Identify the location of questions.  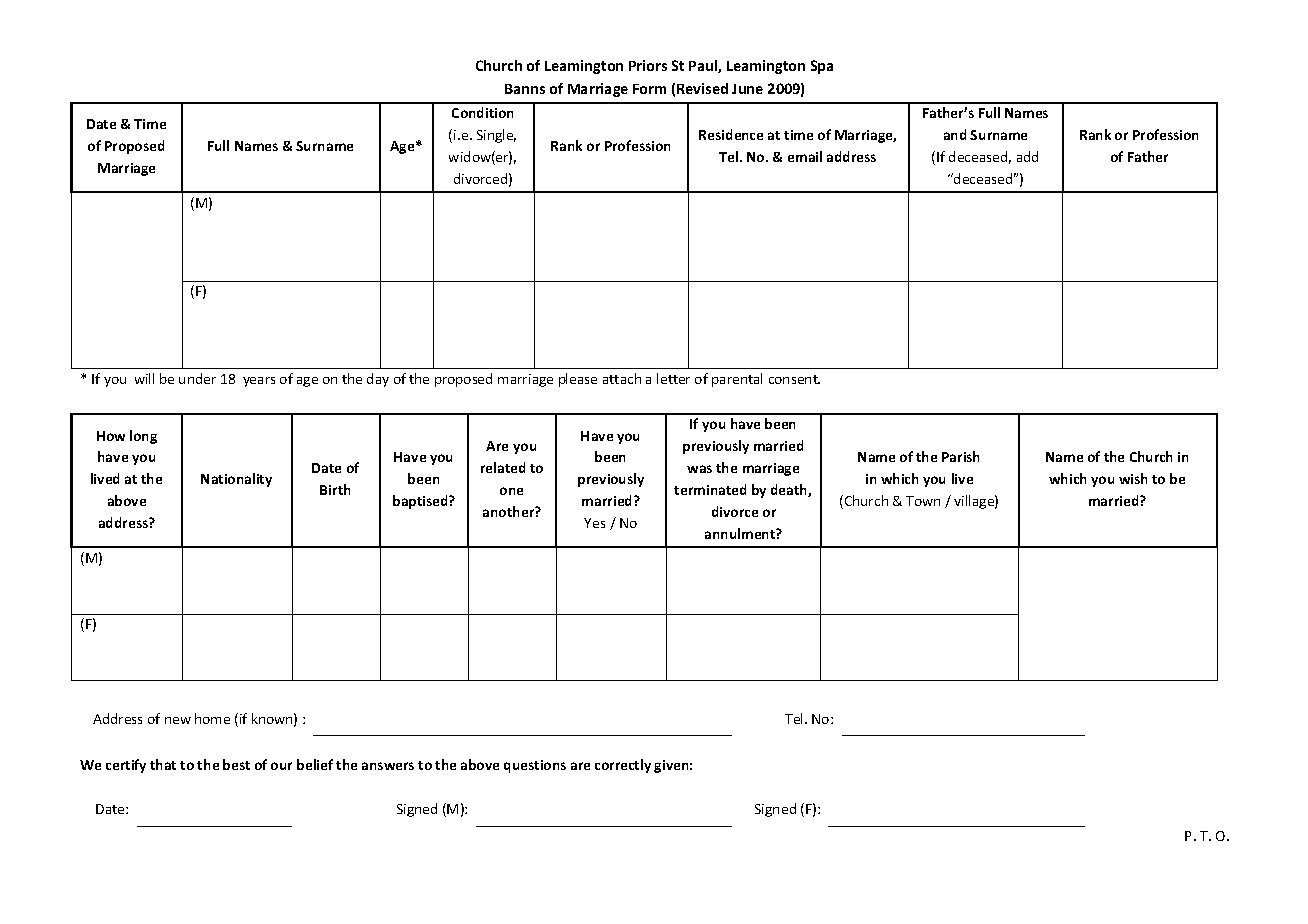
(535, 766).
